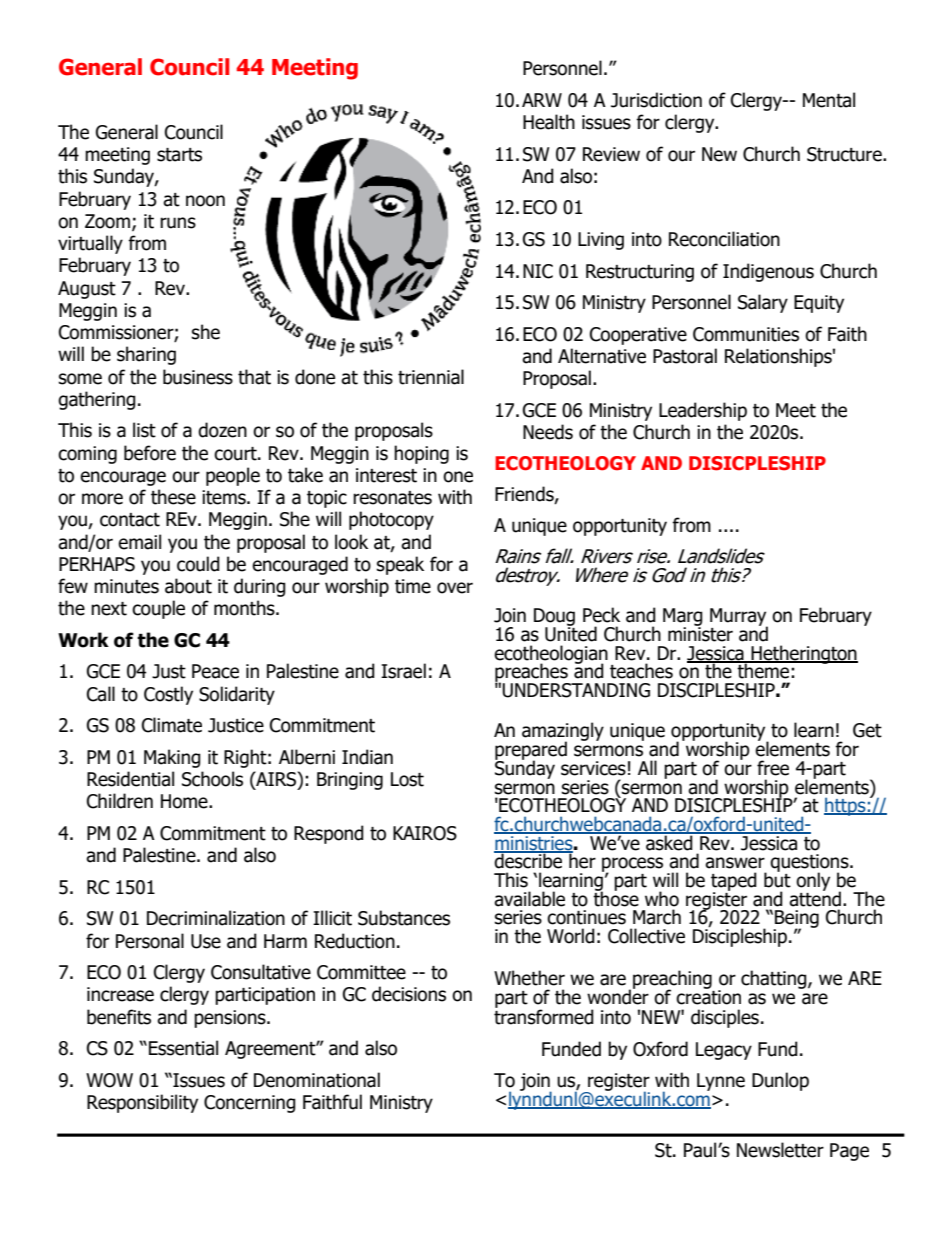 This screenshot has width=952, height=1233. What do you see at coordinates (455, 588) in the screenshot?
I see `over` at bounding box center [455, 588].
